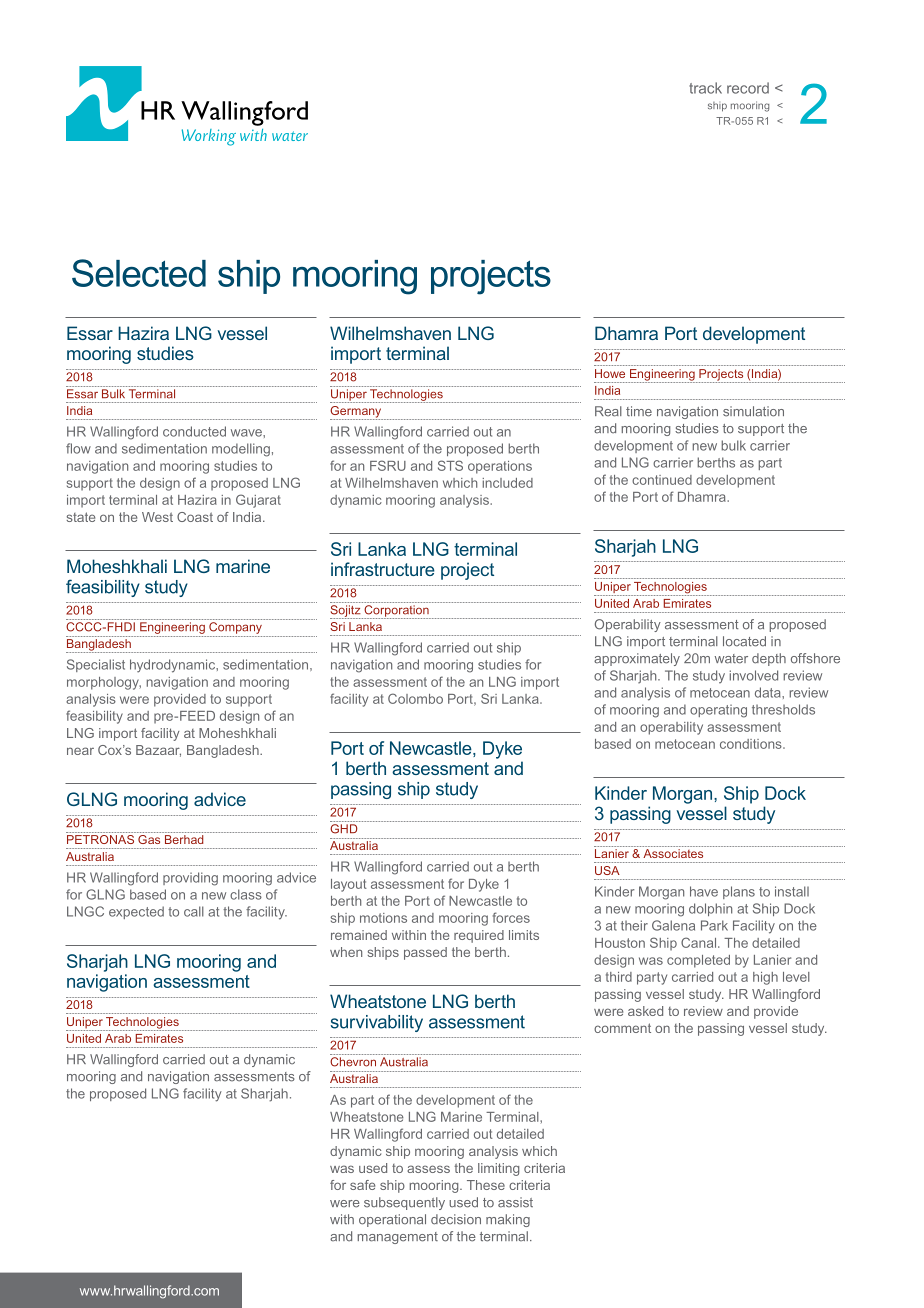  I want to click on record, so click(748, 88).
